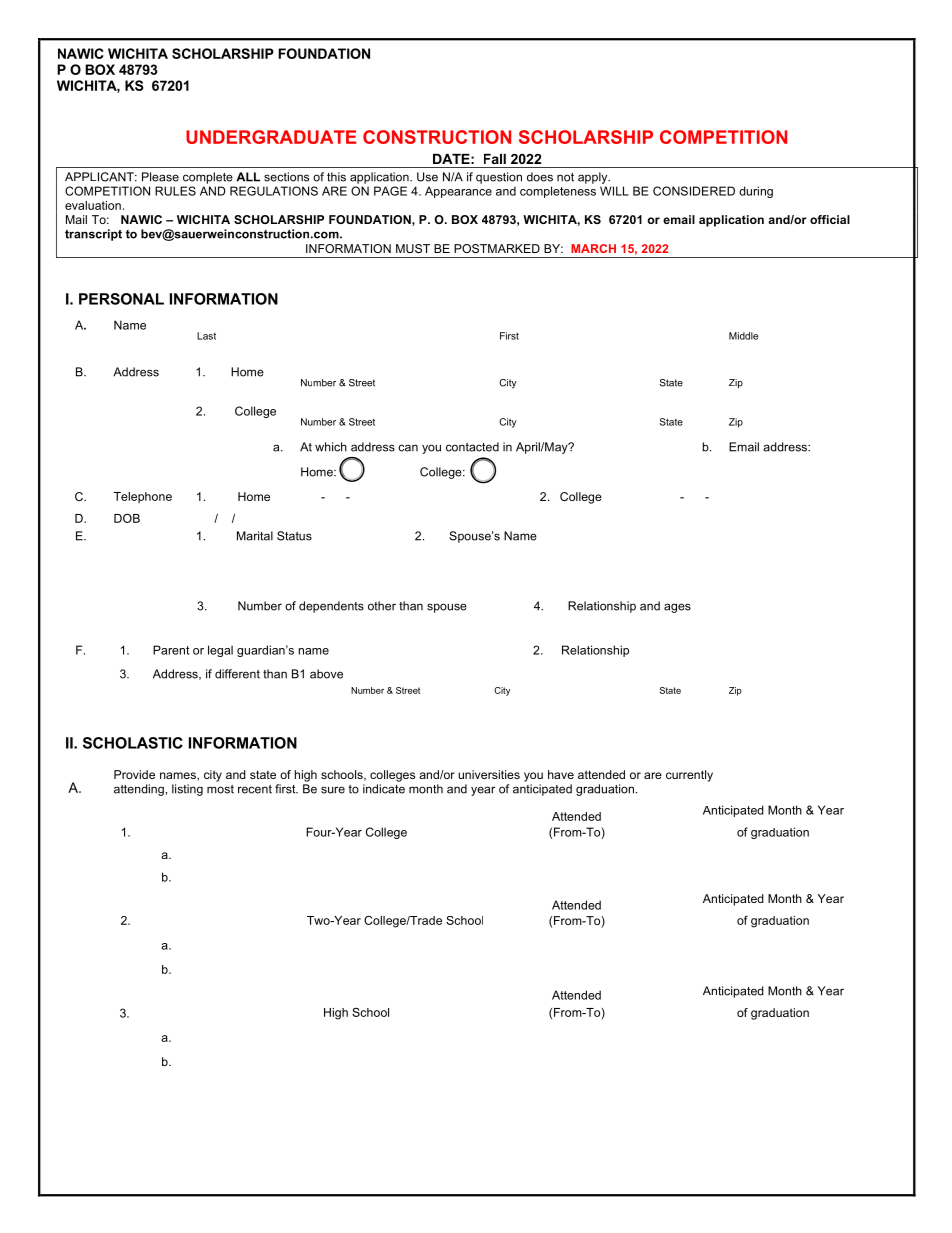  Describe the element at coordinates (255, 536) in the screenshot. I see `Marital` at that location.
